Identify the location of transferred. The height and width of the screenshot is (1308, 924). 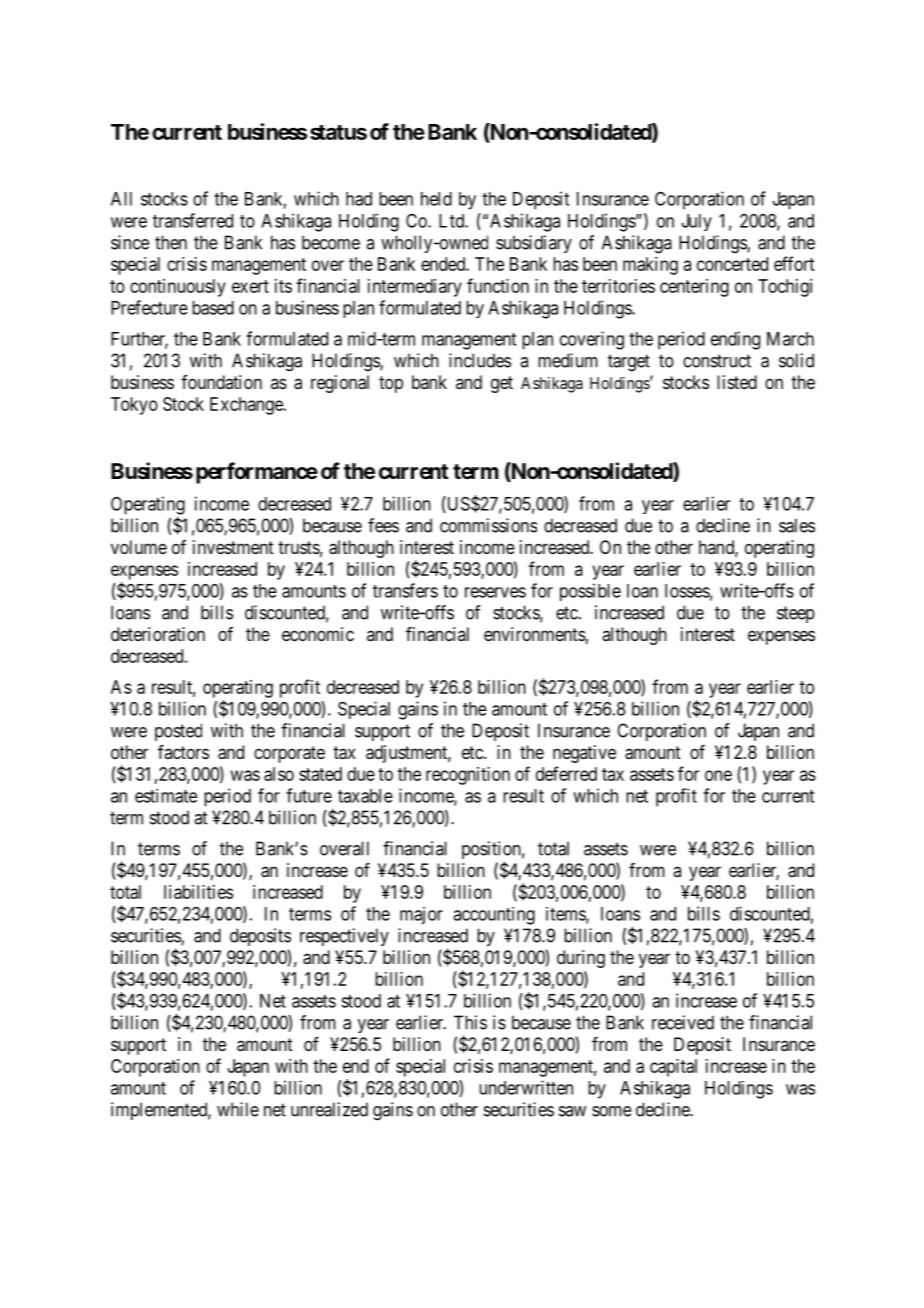
(193, 220).
